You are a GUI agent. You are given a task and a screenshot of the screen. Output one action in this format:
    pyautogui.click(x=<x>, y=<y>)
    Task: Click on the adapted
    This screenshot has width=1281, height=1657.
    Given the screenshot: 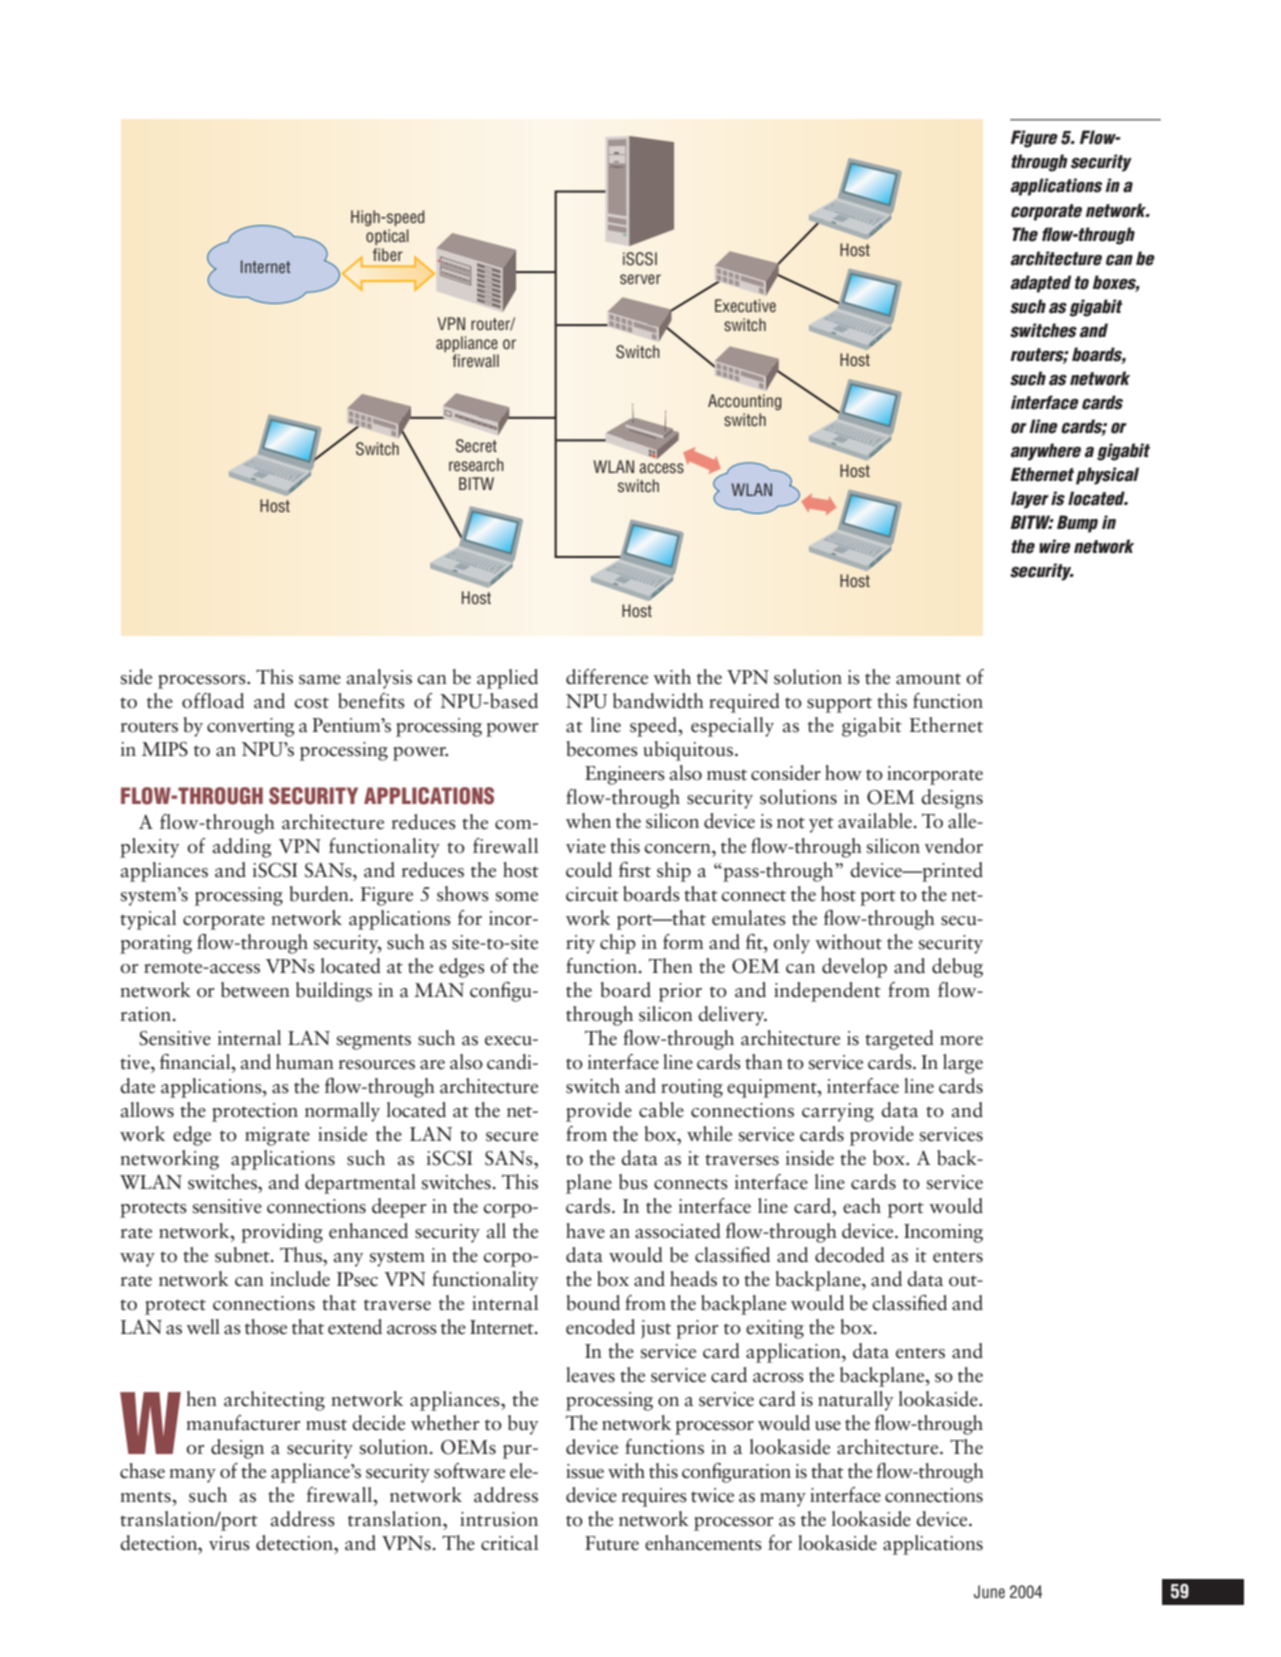 What is the action you would take?
    pyautogui.click(x=1040, y=284)
